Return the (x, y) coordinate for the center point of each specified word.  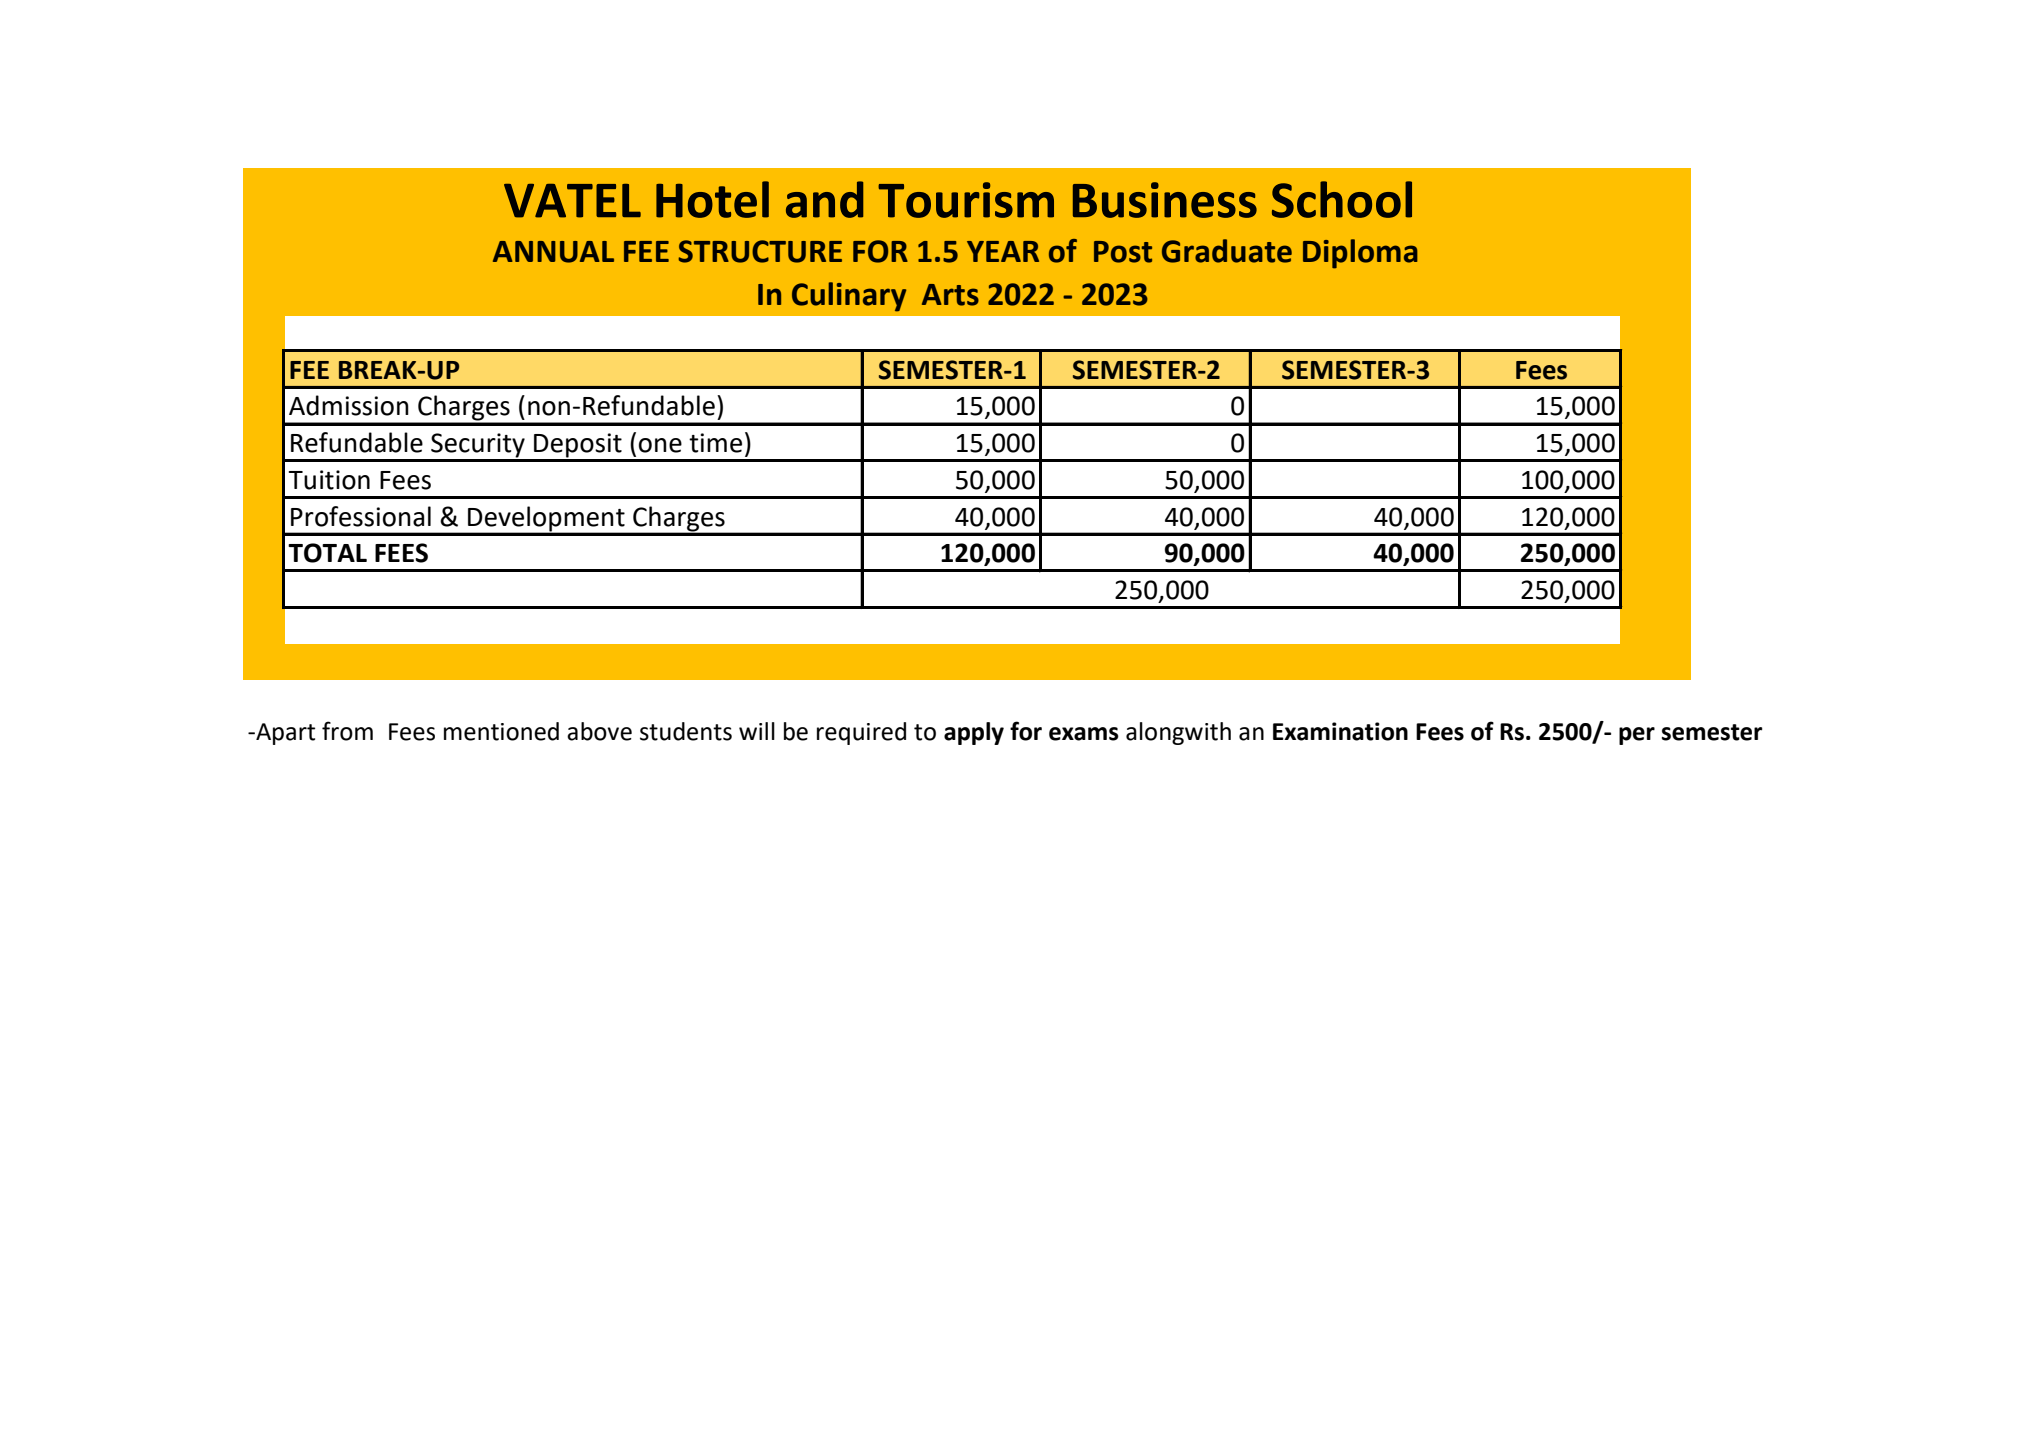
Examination (1340, 731)
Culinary (849, 297)
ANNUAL (553, 252)
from (347, 731)
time (715, 443)
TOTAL (327, 553)
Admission (349, 405)
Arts (950, 295)
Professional (361, 516)
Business (1165, 200)
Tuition (329, 480)
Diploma (1360, 254)
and (824, 199)
